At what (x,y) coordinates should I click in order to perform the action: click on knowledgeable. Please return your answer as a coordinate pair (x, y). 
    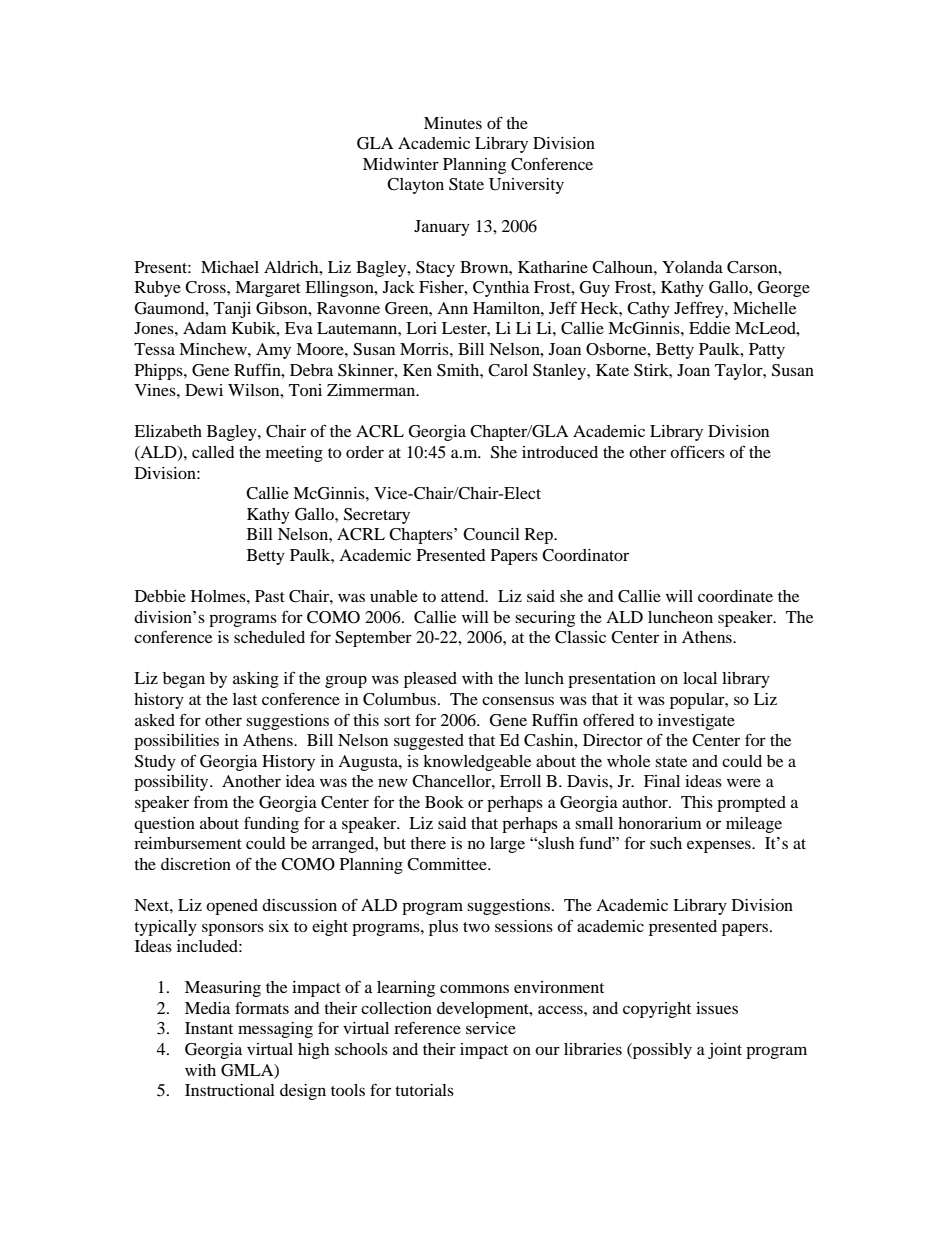
    Looking at the image, I should click on (477, 763).
